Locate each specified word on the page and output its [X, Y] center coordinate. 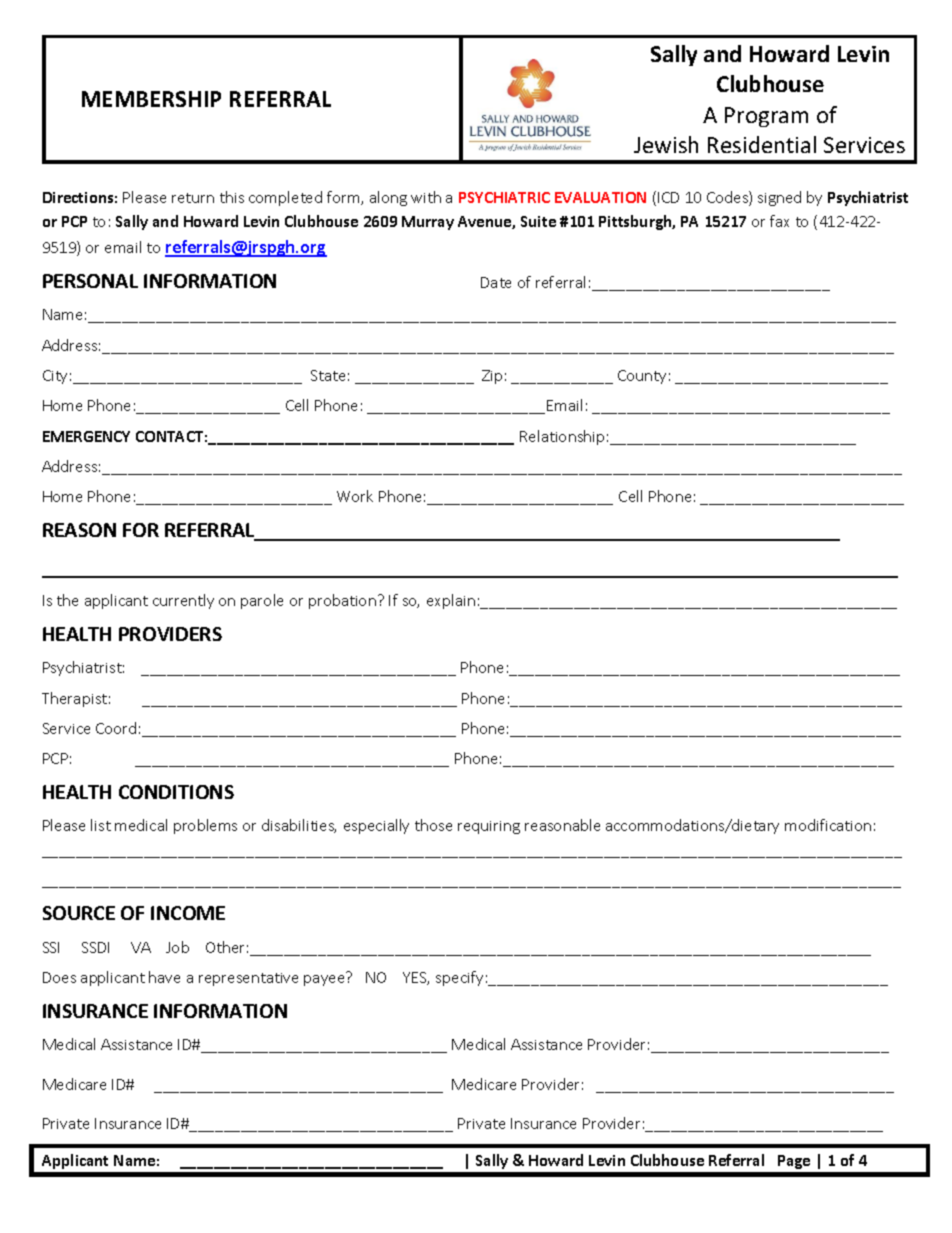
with [426, 197]
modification [828, 825]
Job [177, 947]
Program [766, 117]
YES [416, 978]
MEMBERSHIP [151, 99]
